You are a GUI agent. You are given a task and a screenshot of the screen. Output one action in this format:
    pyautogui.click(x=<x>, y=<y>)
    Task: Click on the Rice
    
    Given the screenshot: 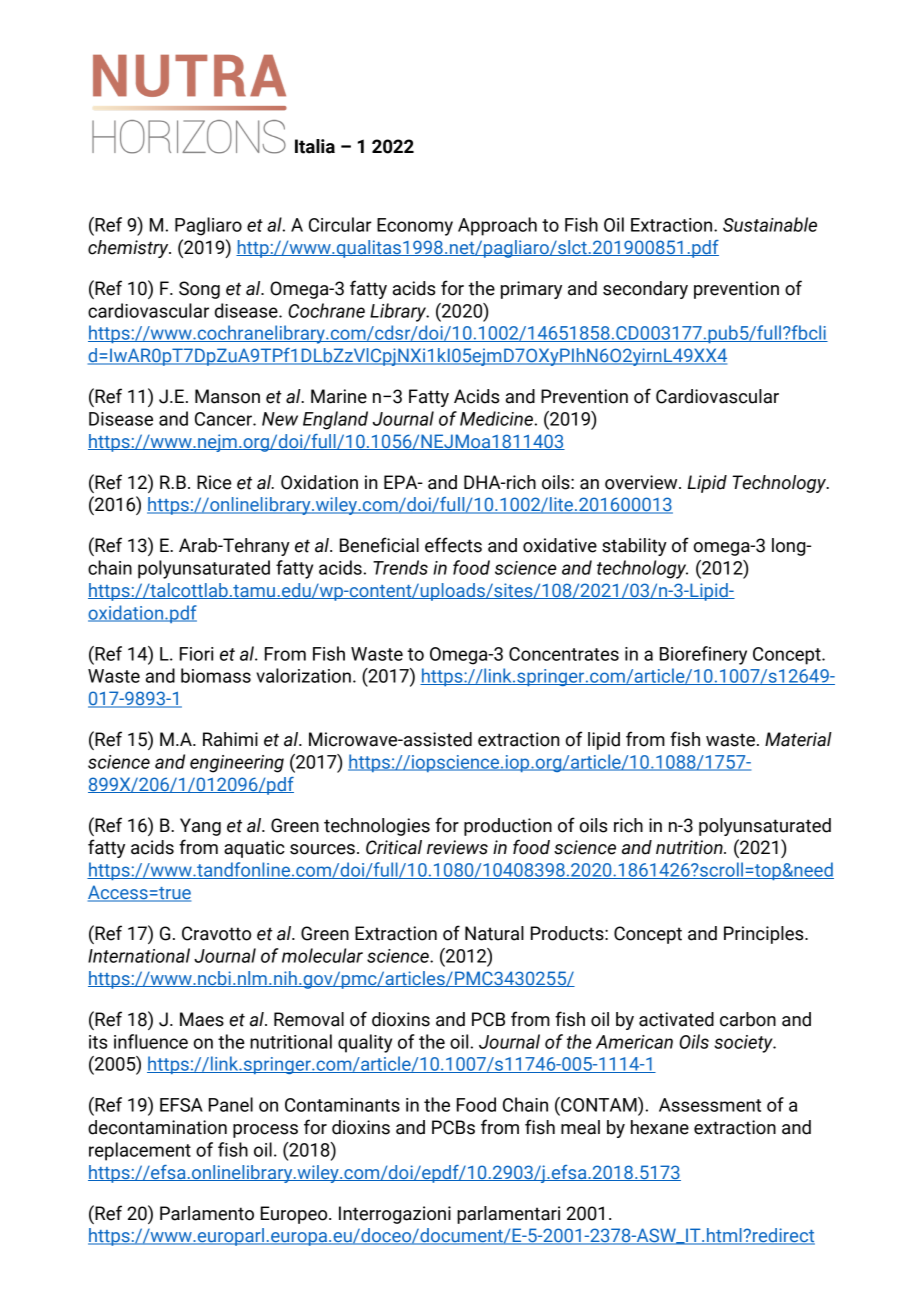 What is the action you would take?
    pyautogui.click(x=214, y=482)
